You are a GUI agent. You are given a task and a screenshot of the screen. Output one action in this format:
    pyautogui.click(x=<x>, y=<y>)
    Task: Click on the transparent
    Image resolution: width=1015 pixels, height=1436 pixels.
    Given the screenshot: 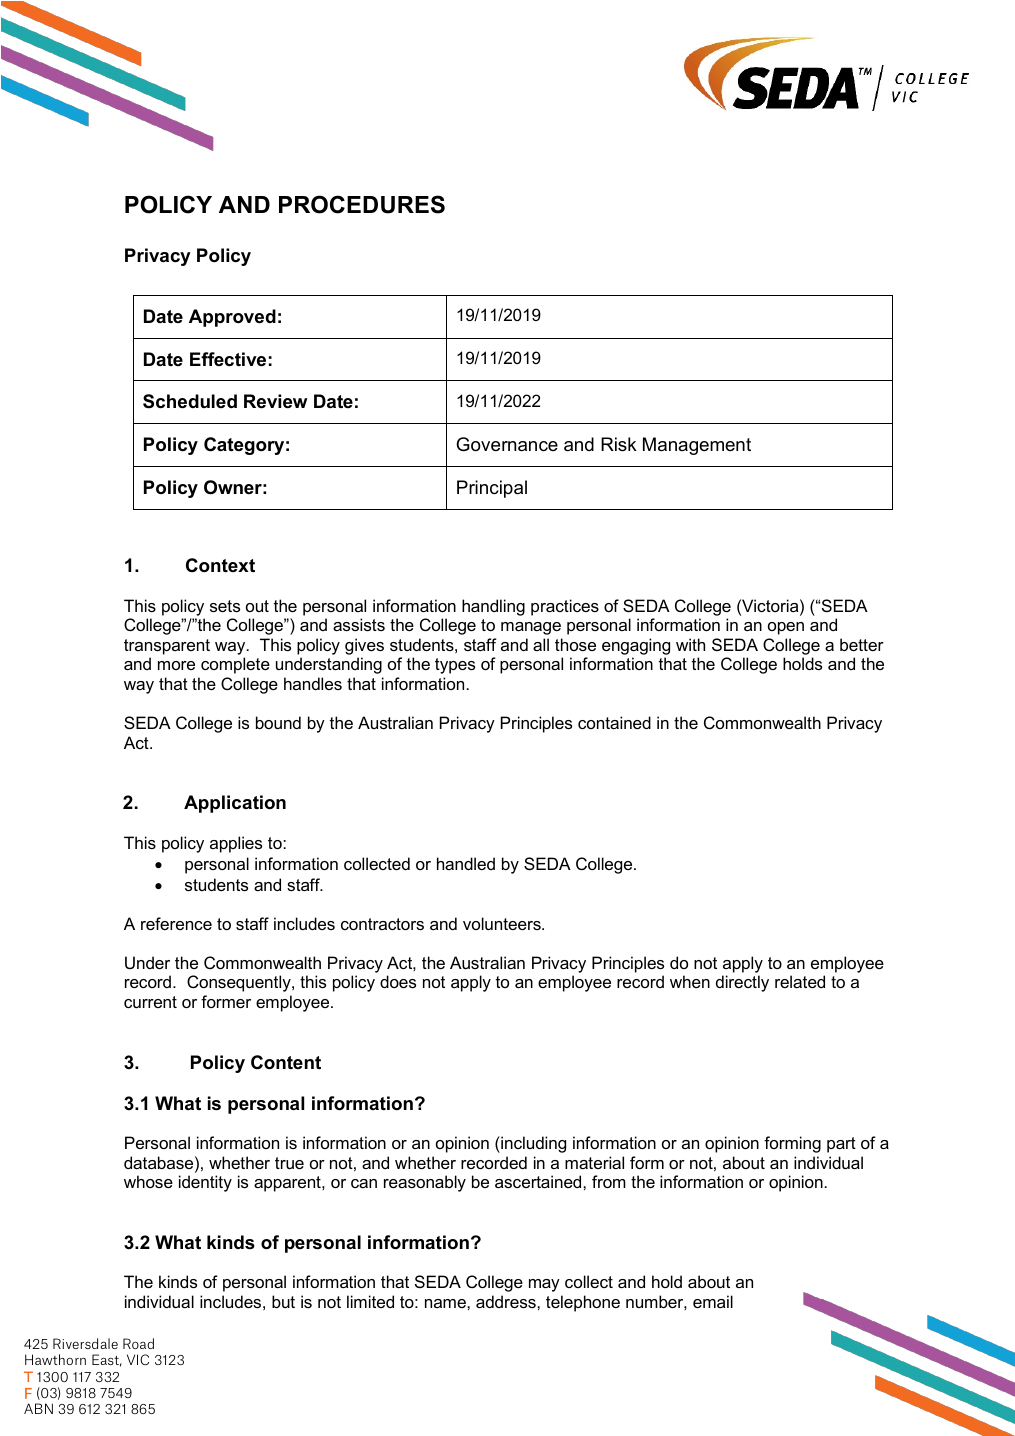 What is the action you would take?
    pyautogui.click(x=167, y=647)
